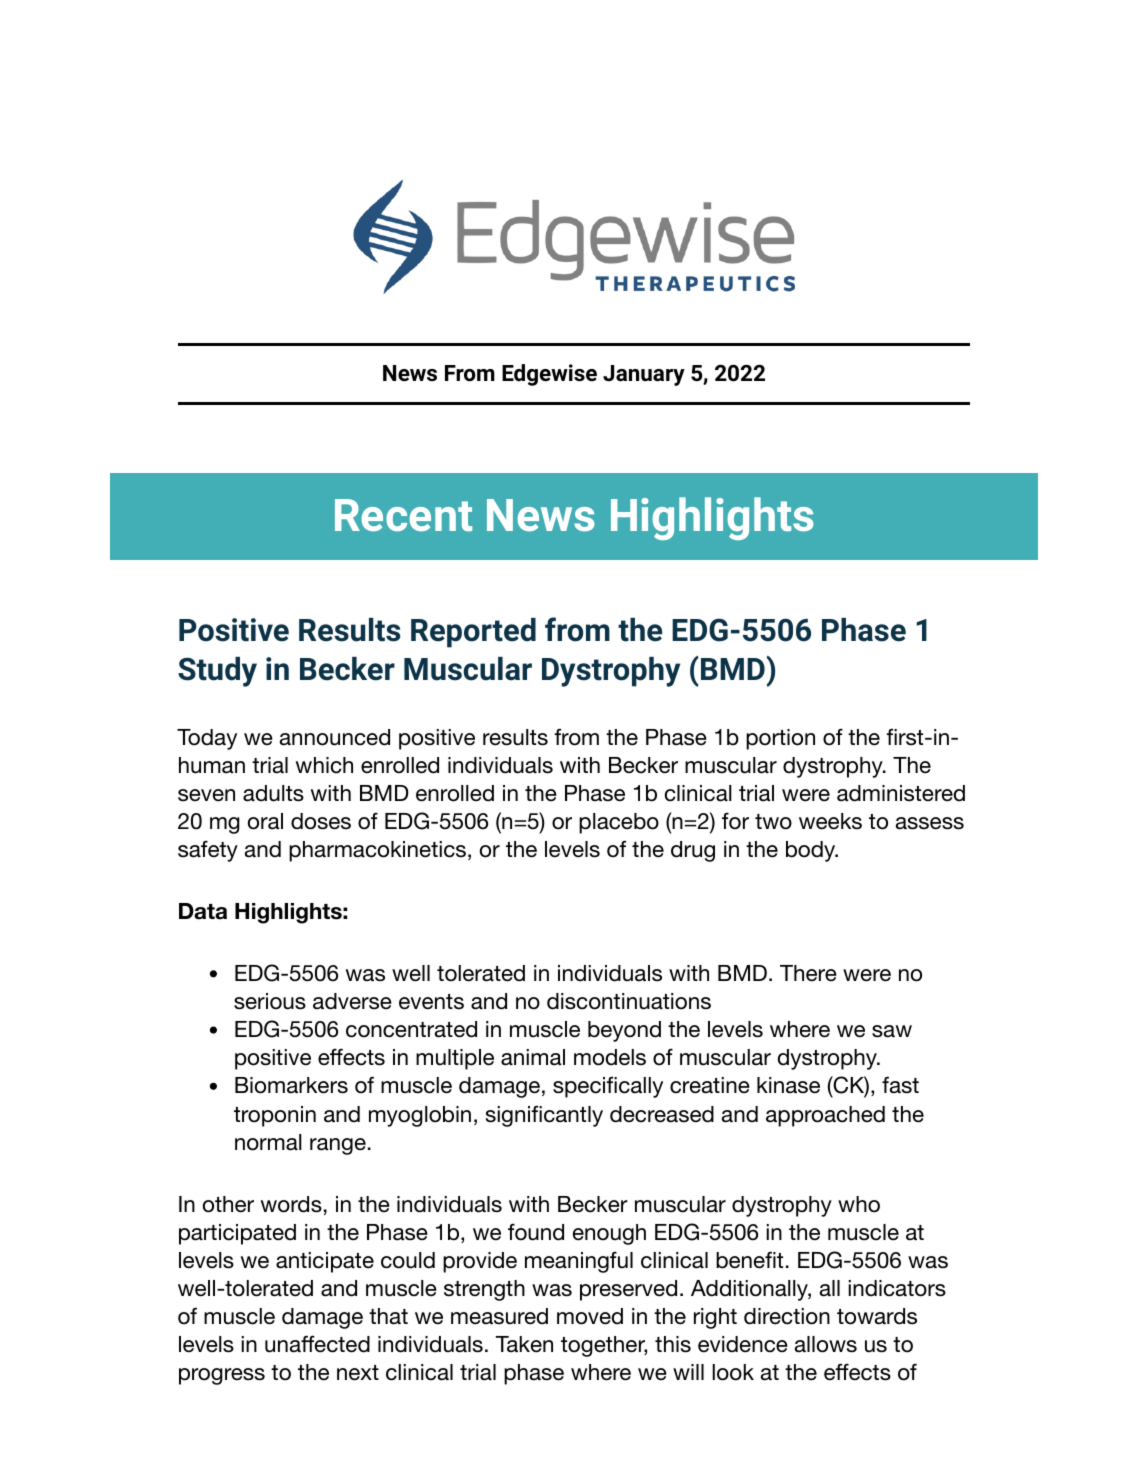  Describe the element at coordinates (549, 375) in the screenshot. I see `Edgewise` at that location.
